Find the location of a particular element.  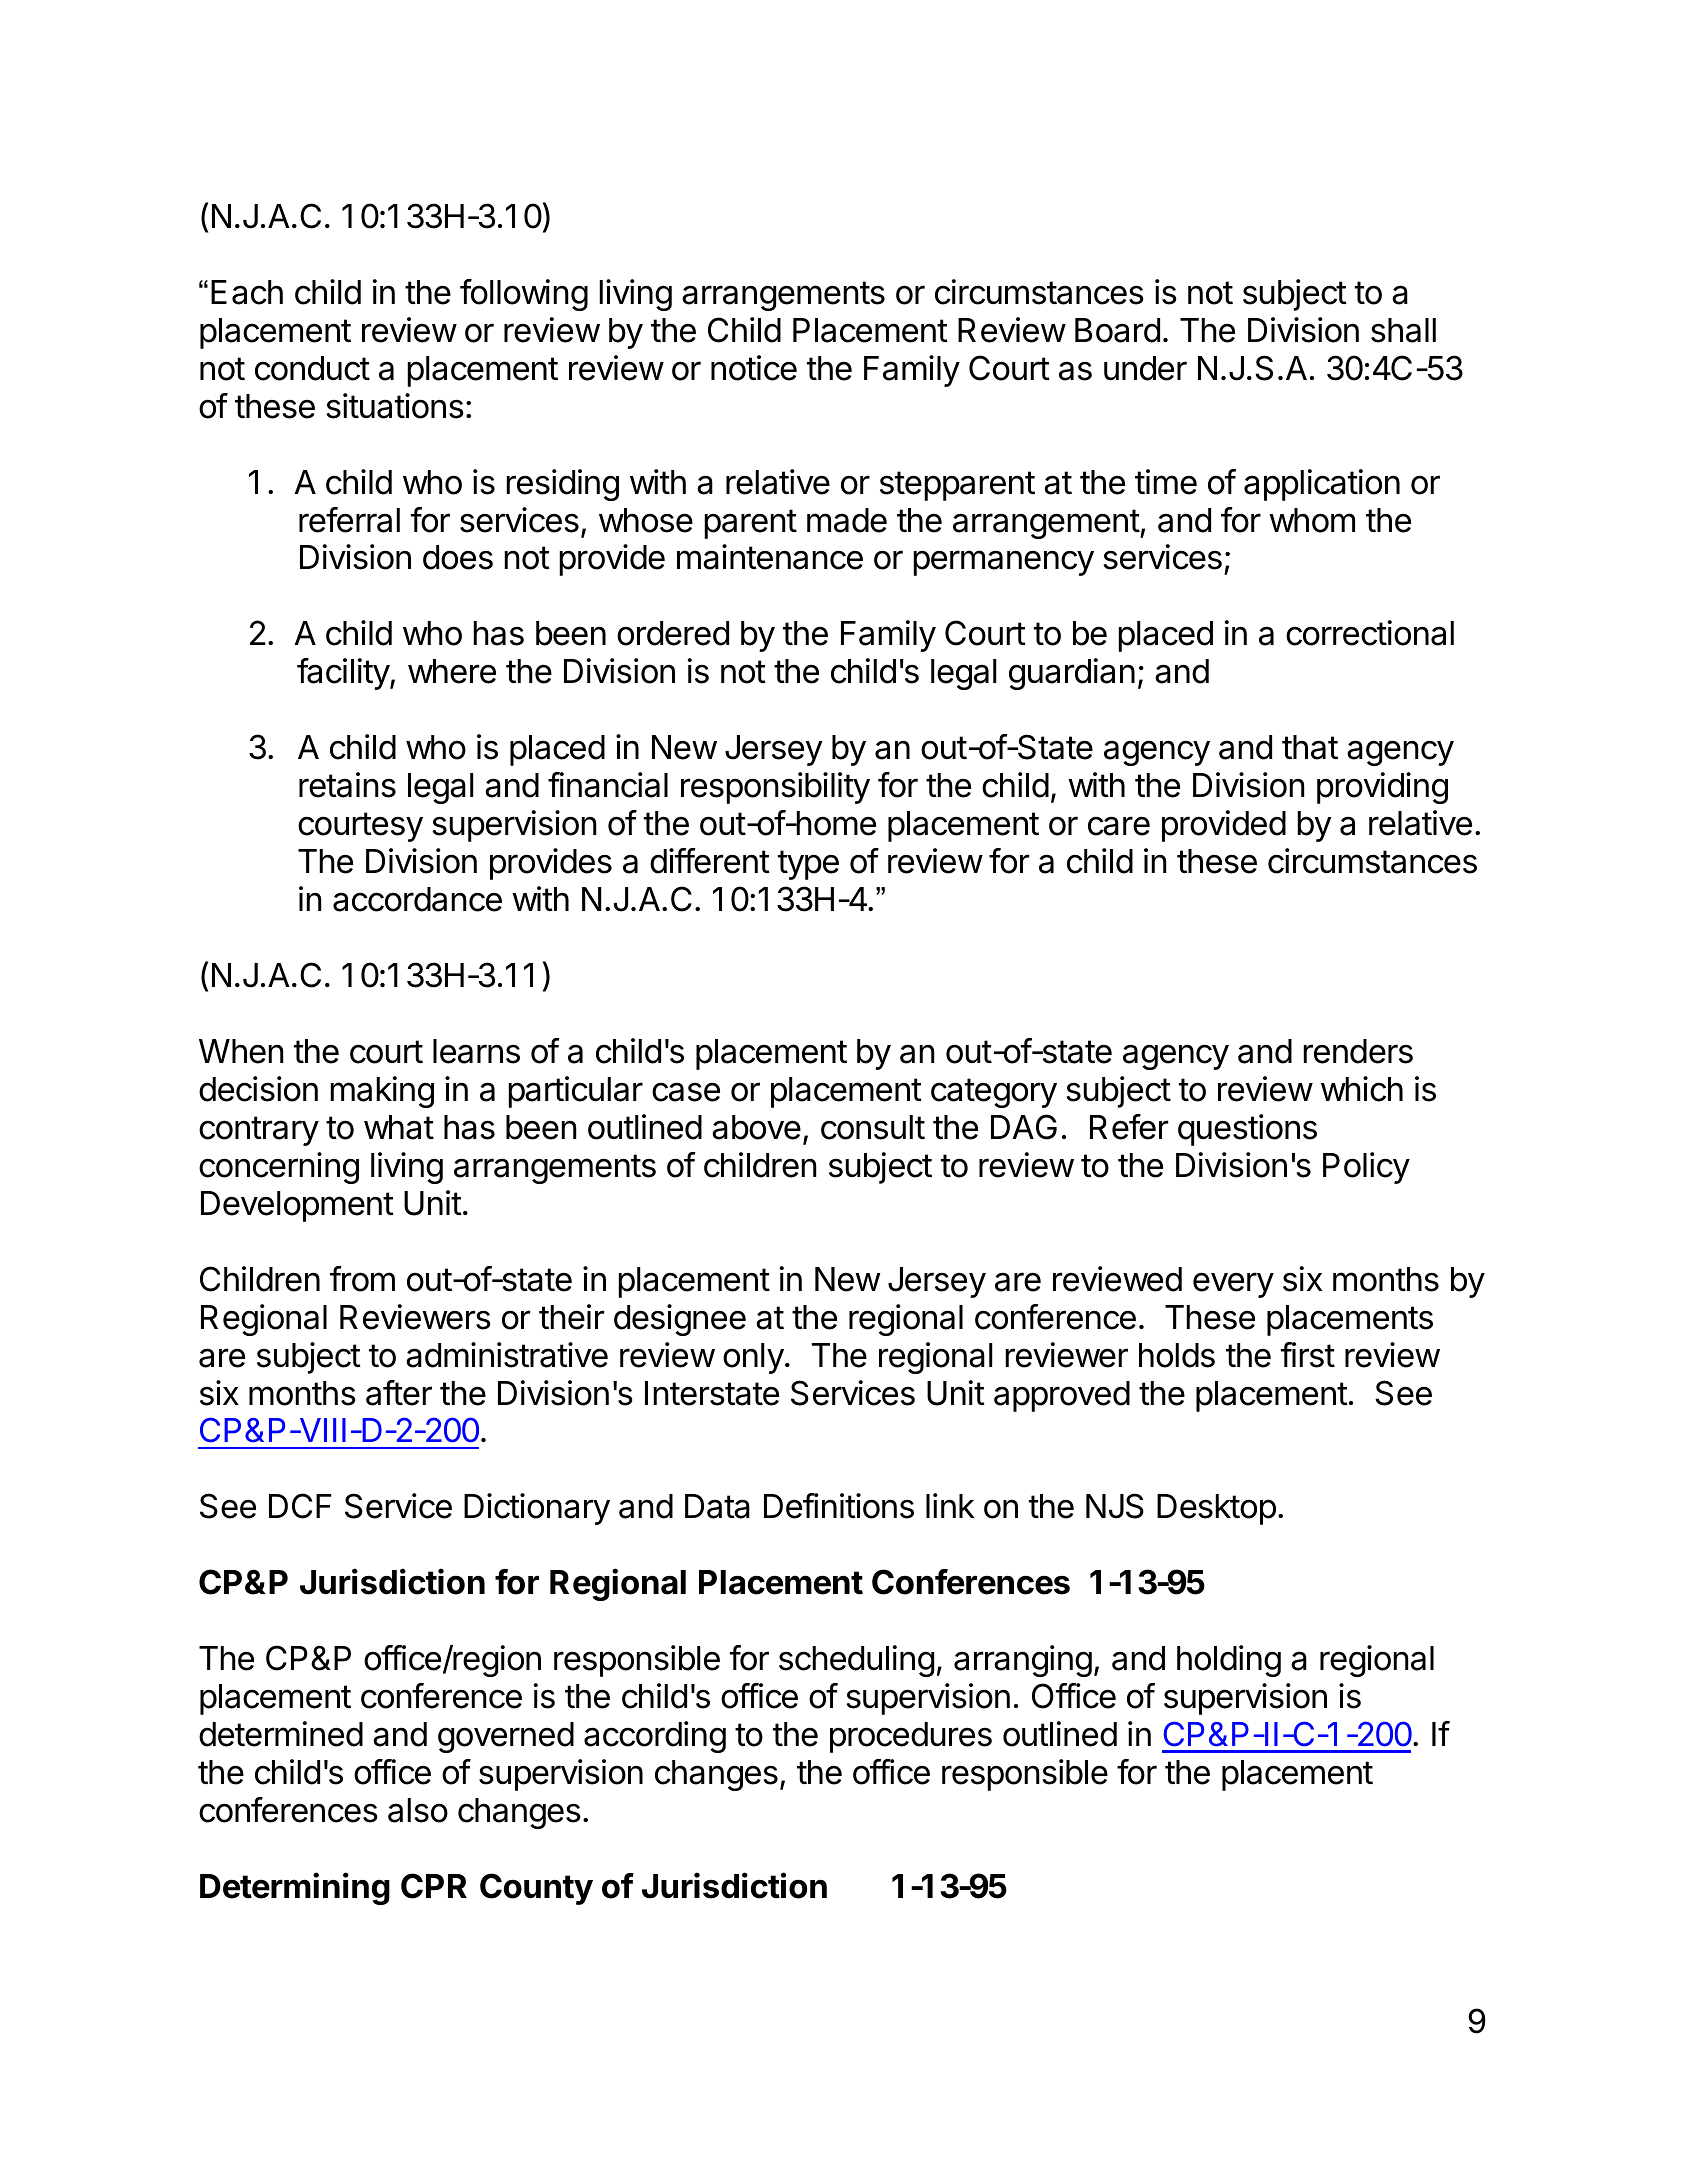

after is located at coordinates (399, 1393).
